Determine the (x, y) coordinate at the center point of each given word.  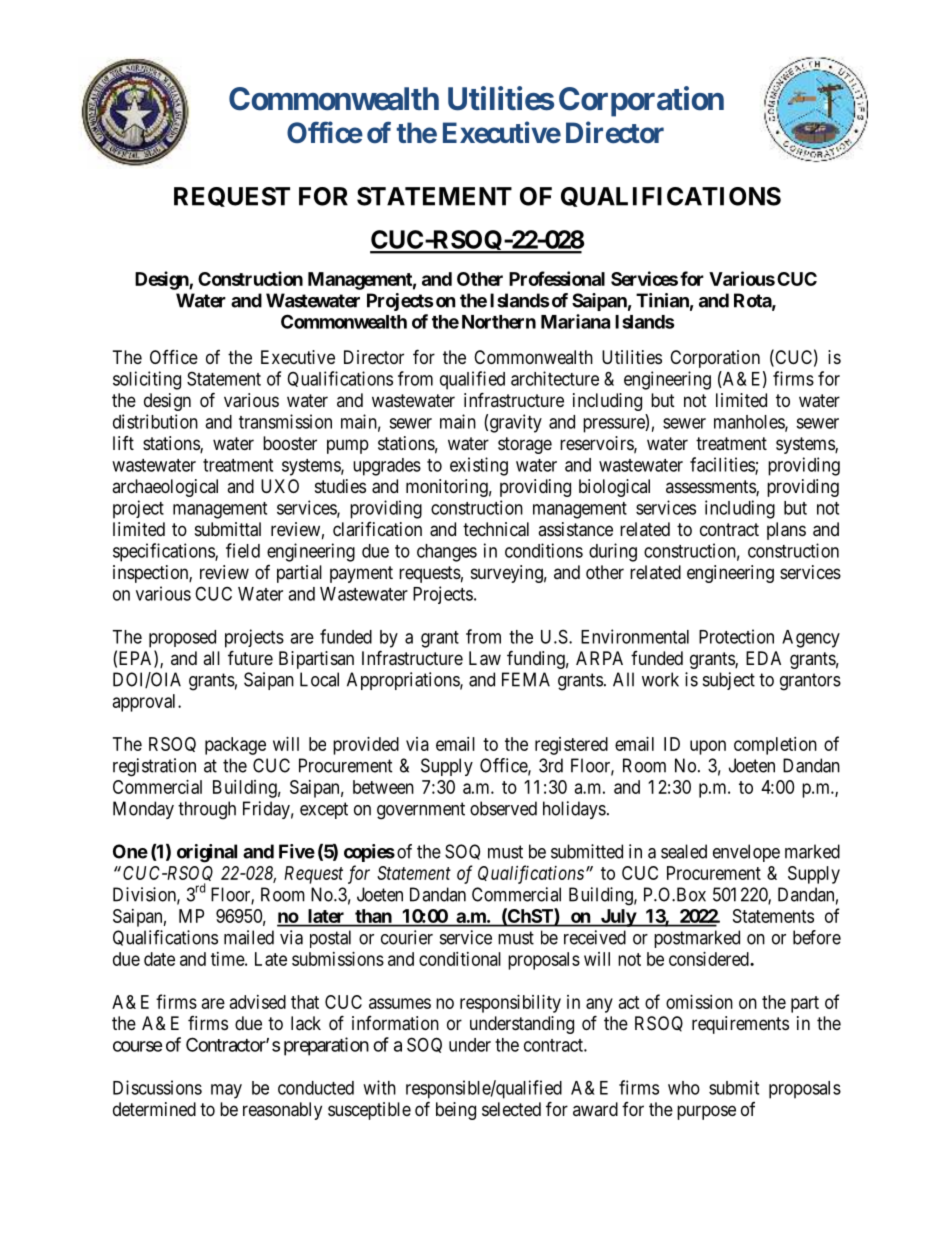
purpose (706, 1112)
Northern (499, 322)
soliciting (147, 380)
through (207, 810)
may (226, 1091)
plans (786, 531)
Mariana (575, 321)
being (456, 1111)
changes (447, 553)
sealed (684, 851)
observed (503, 808)
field (243, 550)
